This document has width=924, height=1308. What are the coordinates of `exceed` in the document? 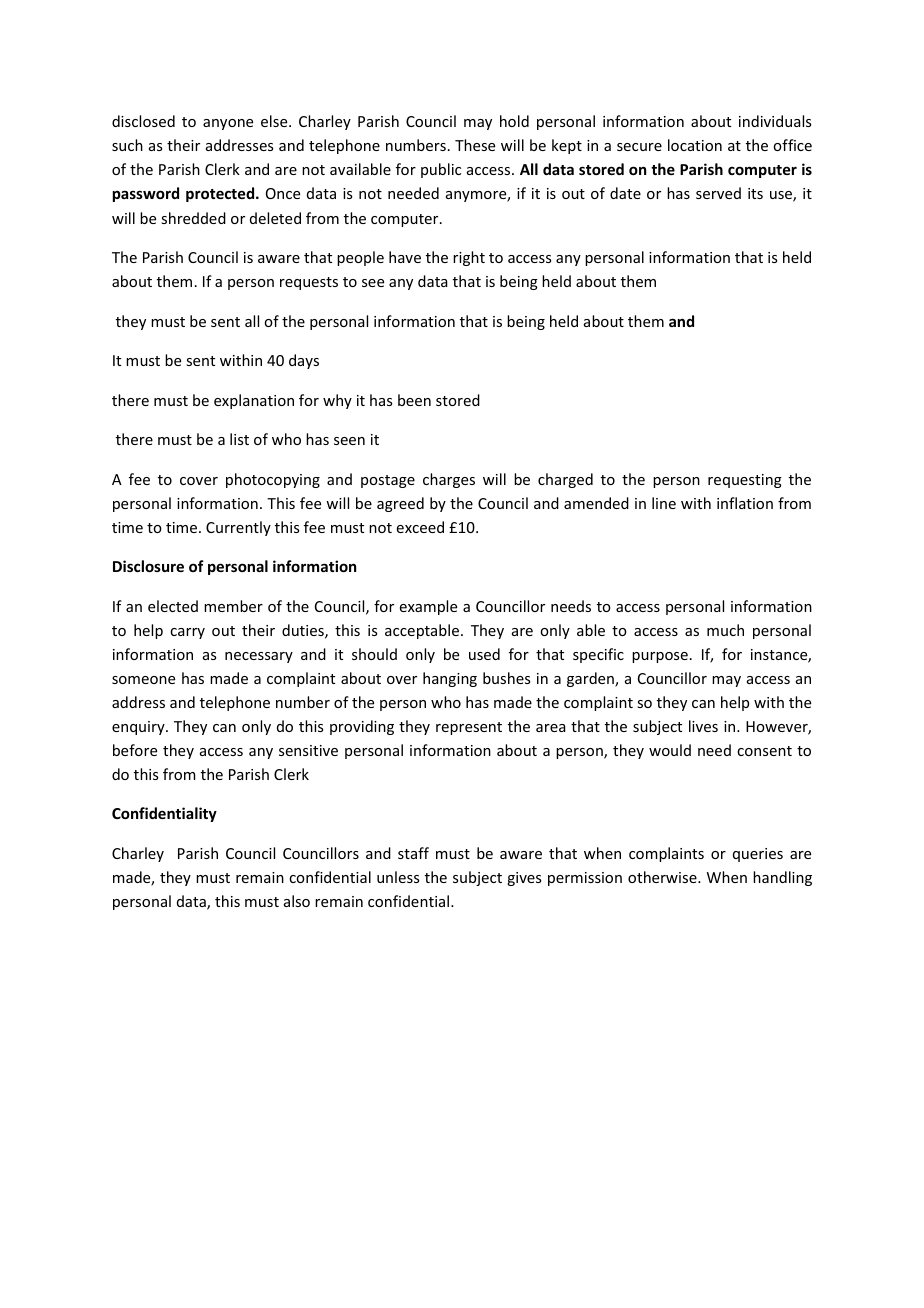 It's located at (420, 527).
